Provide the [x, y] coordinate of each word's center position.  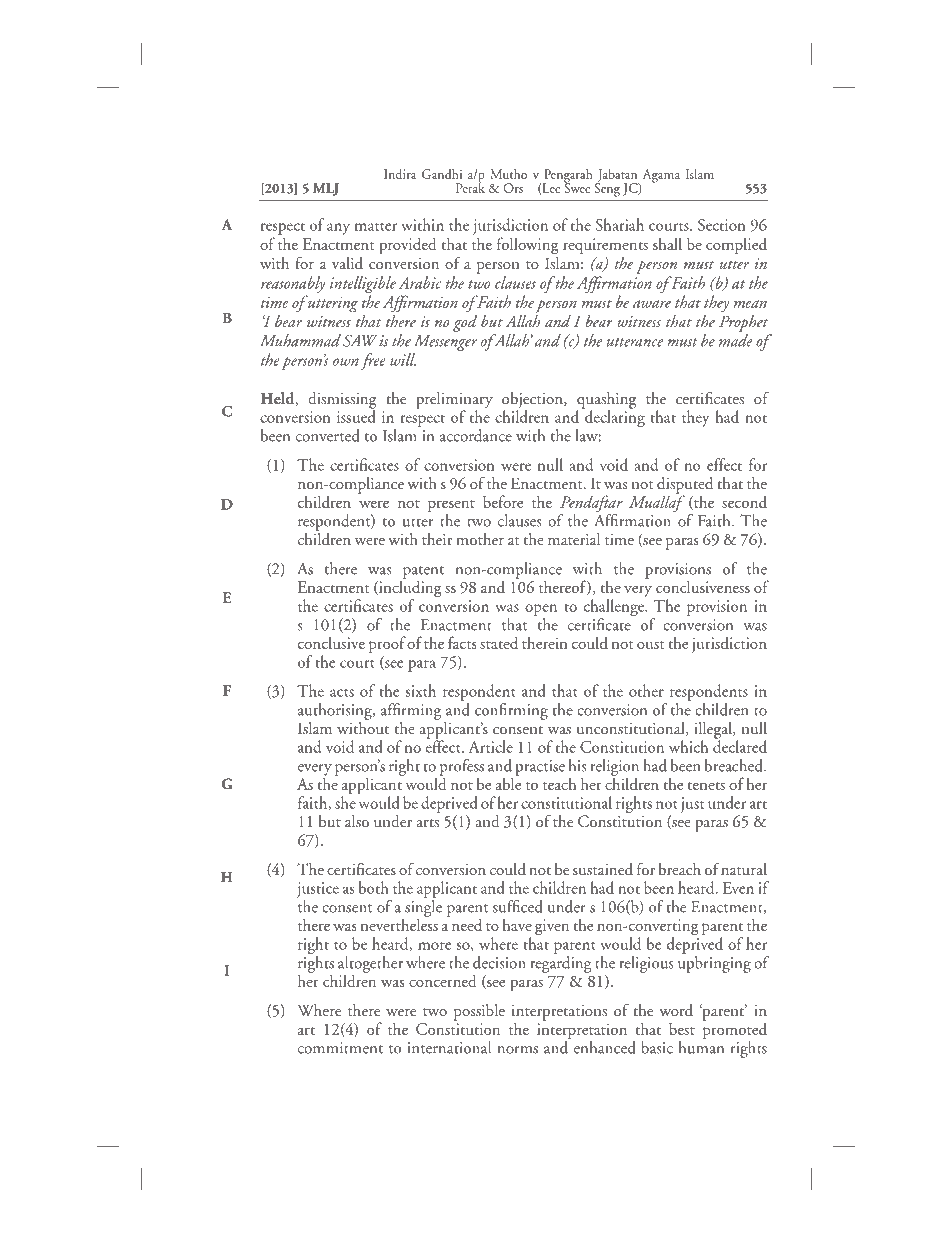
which [688, 746]
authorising [336, 711]
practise [540, 768]
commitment [340, 1048]
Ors [513, 188]
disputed [685, 486]
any [338, 229]
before [503, 501]
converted [328, 435]
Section [722, 225]
